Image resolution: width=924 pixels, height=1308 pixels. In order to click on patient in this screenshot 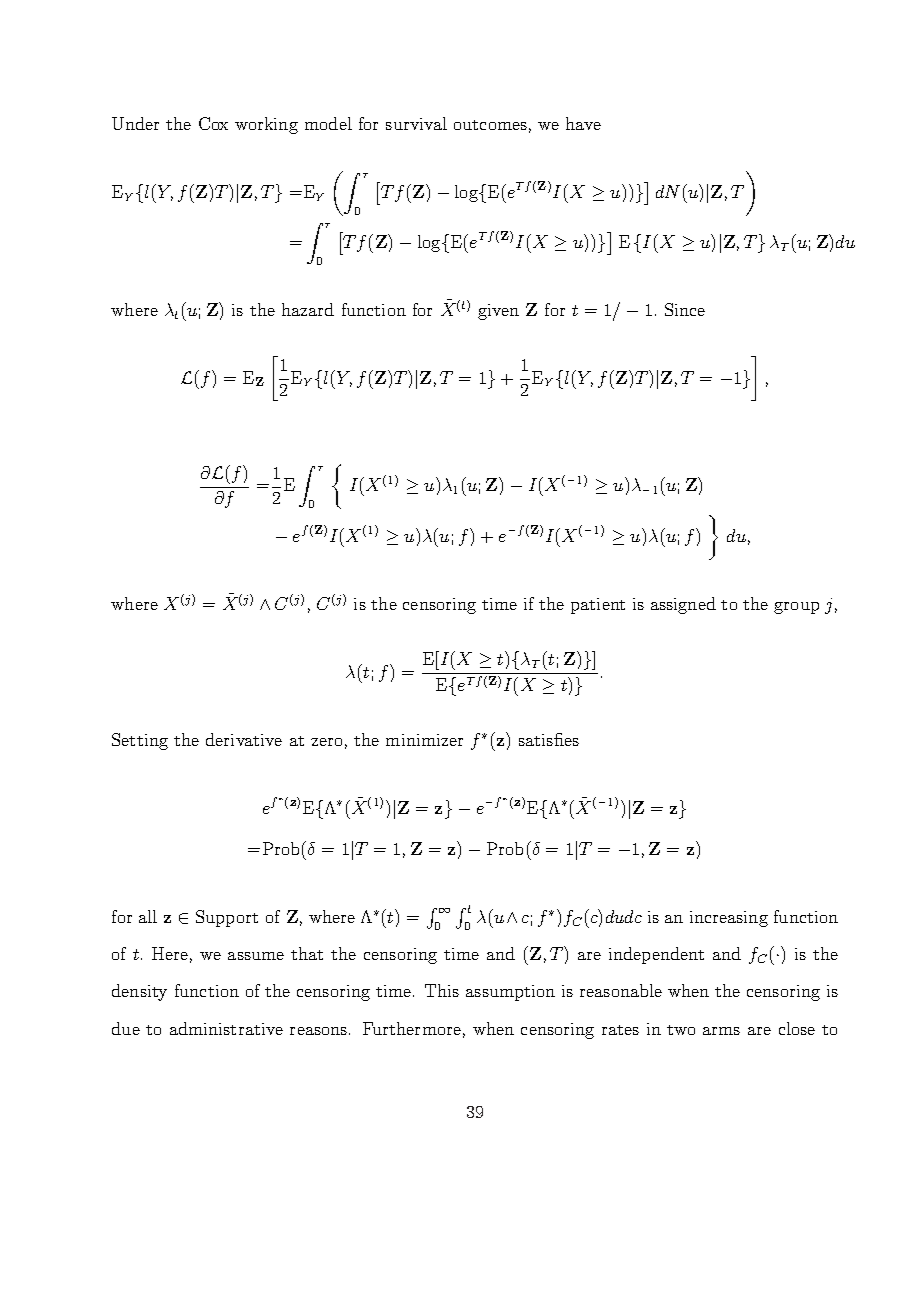, I will do `click(598, 606)`.
